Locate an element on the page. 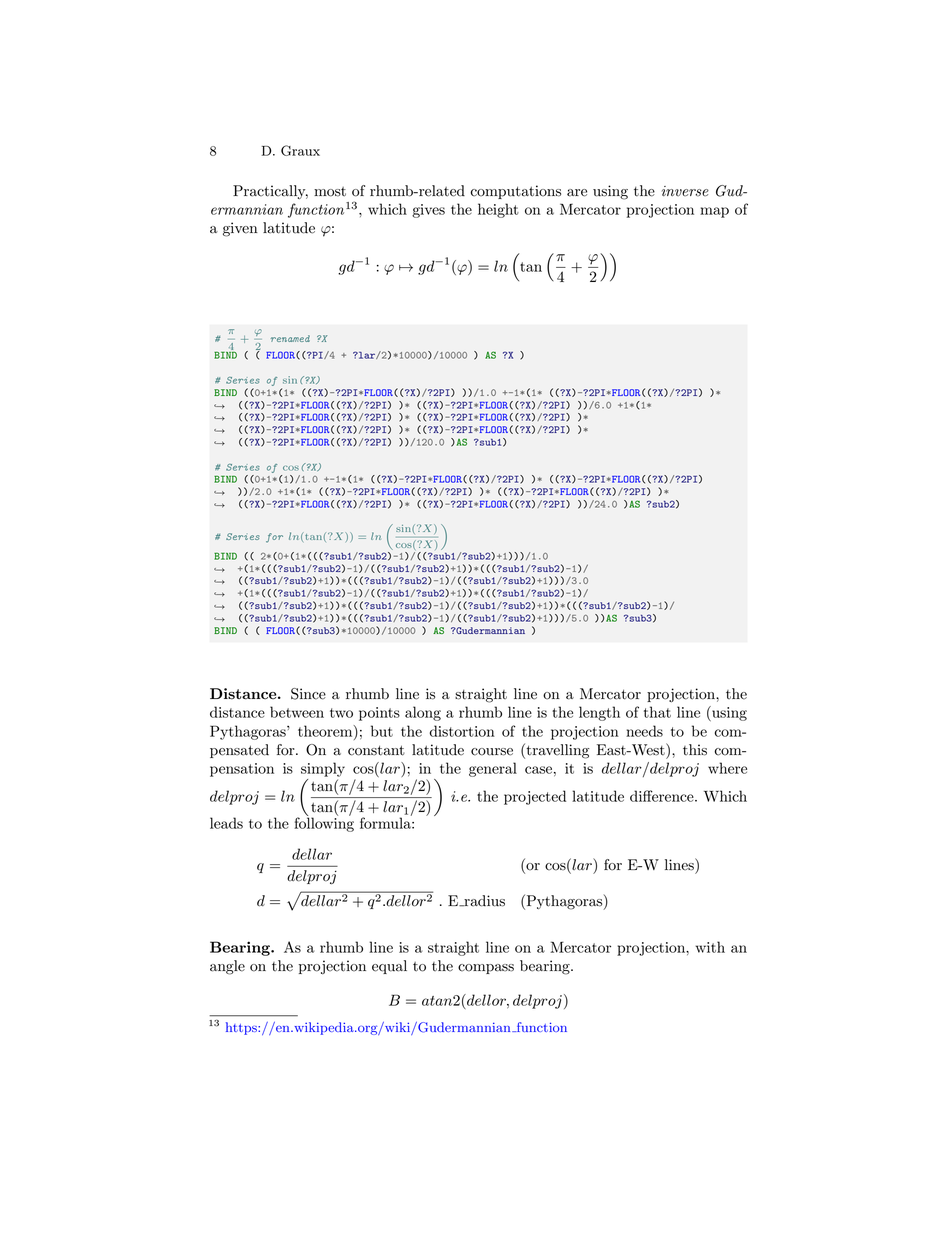  given is located at coordinates (240, 229).
